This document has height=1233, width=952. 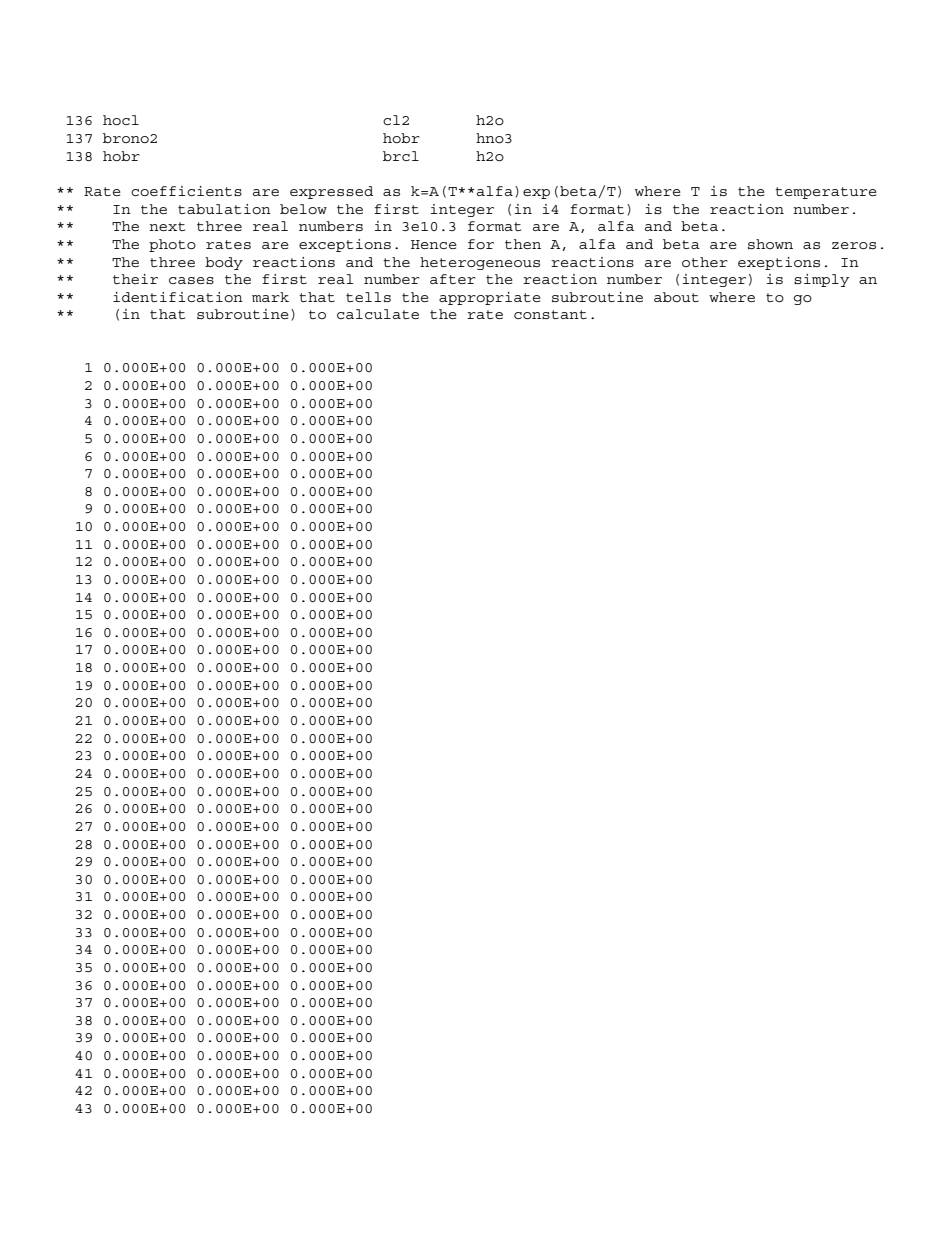 What do you see at coordinates (826, 193) in the document?
I see `temperature` at bounding box center [826, 193].
